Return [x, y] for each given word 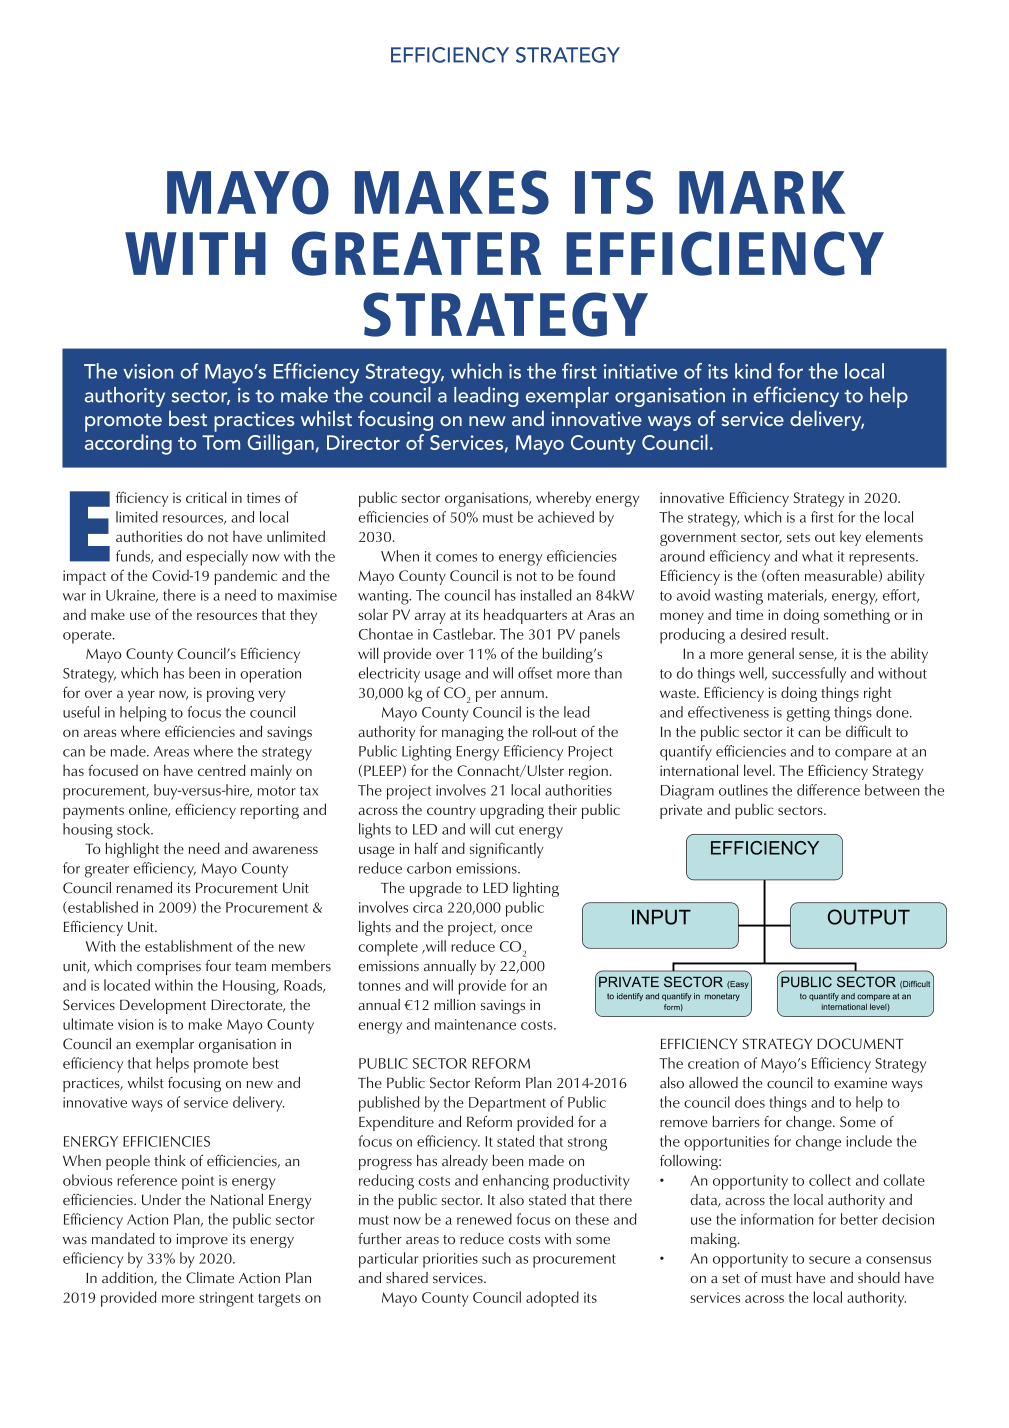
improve [202, 1240]
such [496, 1258]
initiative [640, 371]
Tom [221, 442]
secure [829, 1260]
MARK [762, 192]
